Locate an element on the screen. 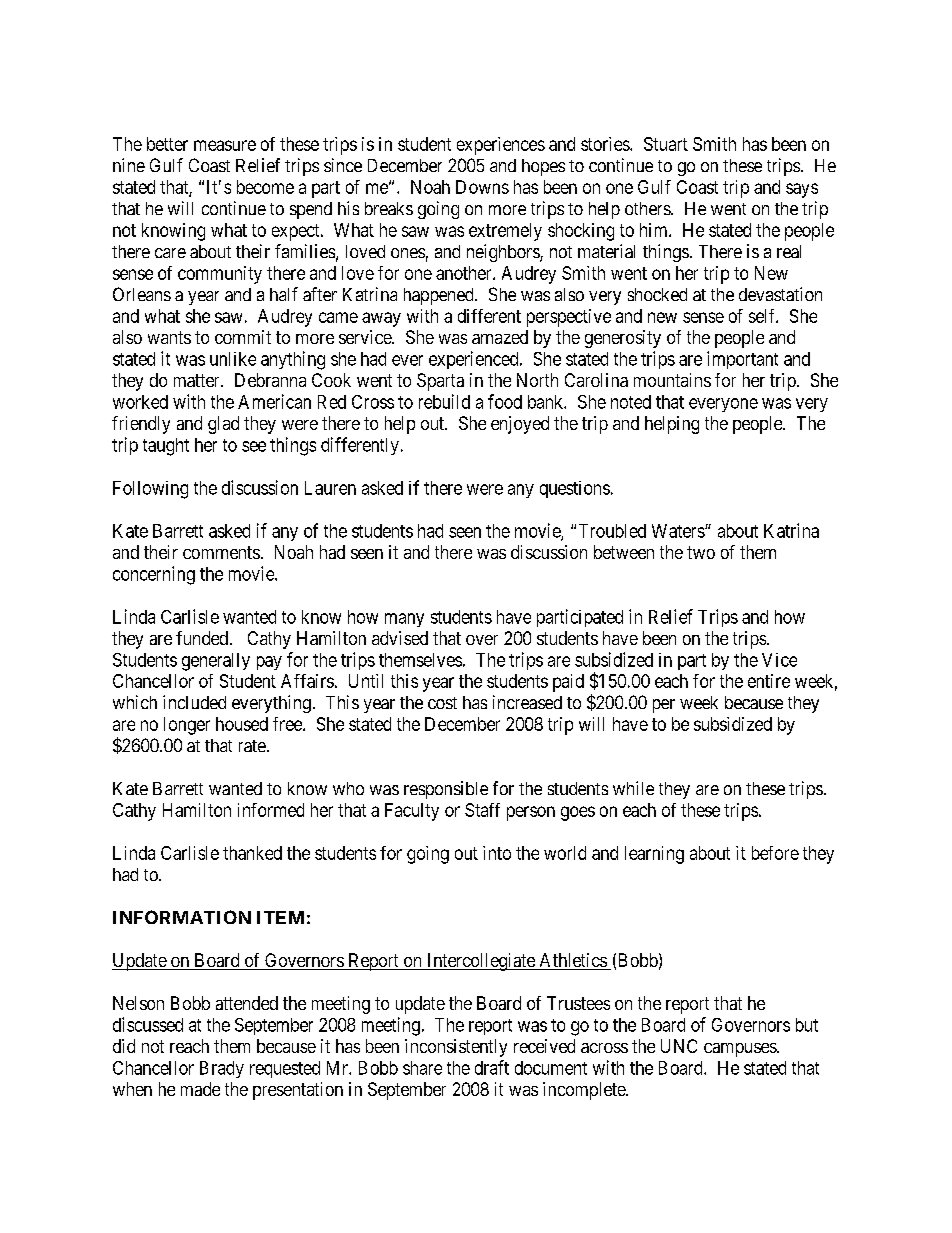 This screenshot has width=952, height=1233. before is located at coordinates (775, 853).
